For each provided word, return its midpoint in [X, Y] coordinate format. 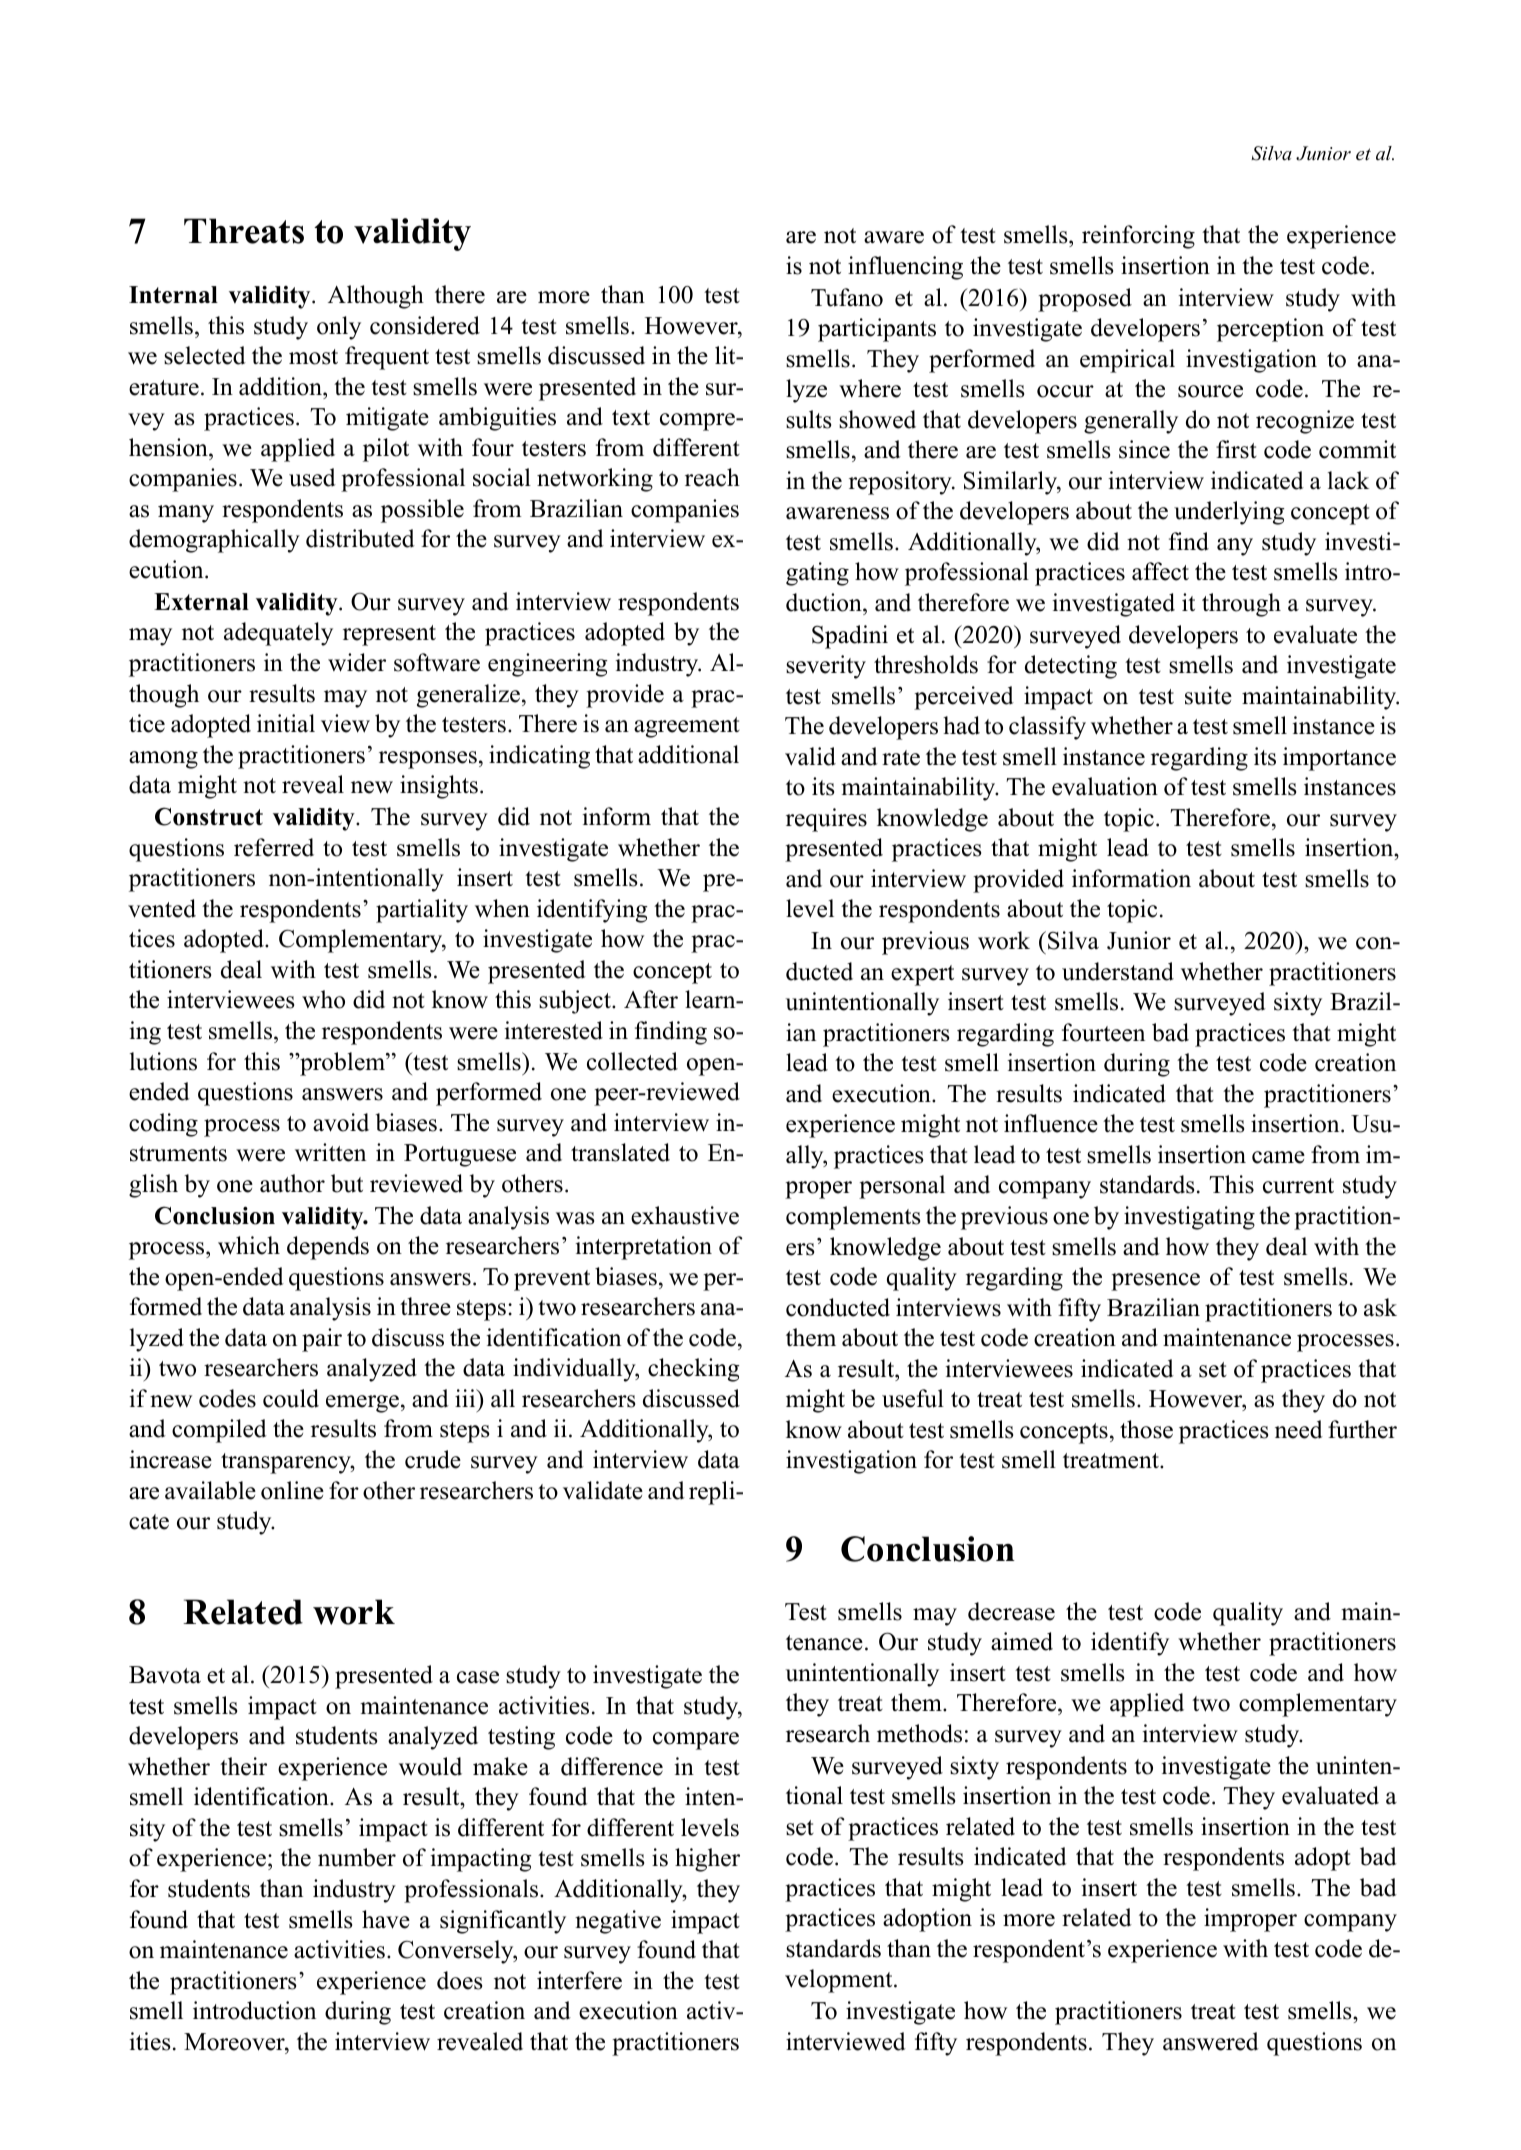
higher [707, 1860]
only [339, 328]
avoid [341, 1122]
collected [632, 1061]
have [386, 1919]
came [1278, 1157]
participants [877, 330]
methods [919, 1733]
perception [1270, 330]
